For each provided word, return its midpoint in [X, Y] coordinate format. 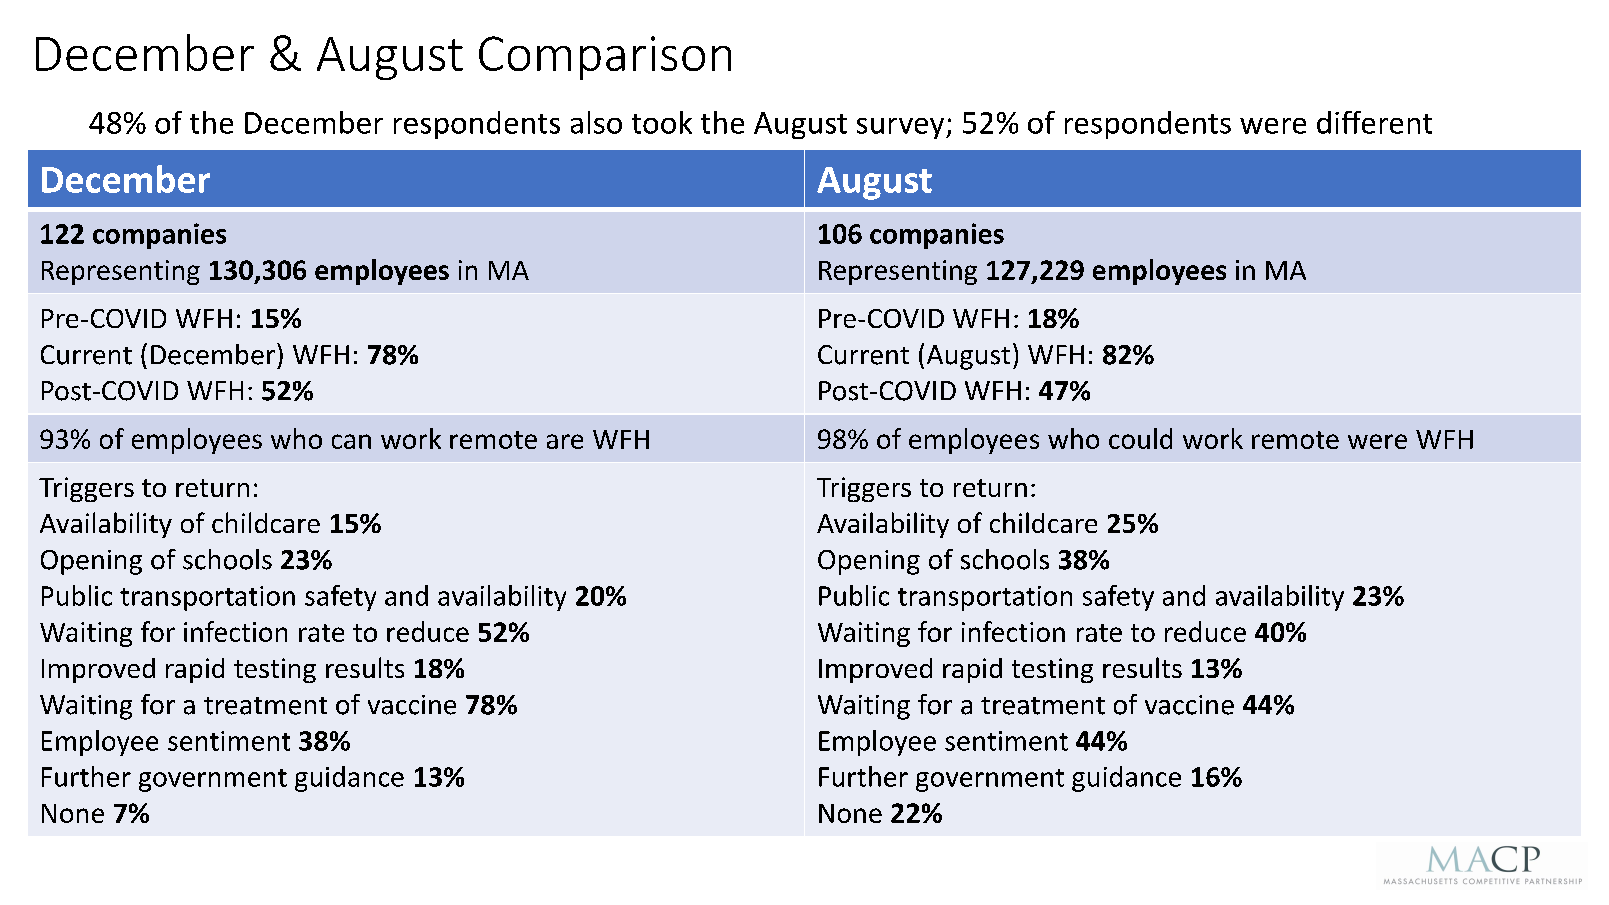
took [662, 122]
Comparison [605, 58]
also [596, 122]
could [1140, 438]
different [1374, 122]
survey [902, 128]
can [351, 441]
